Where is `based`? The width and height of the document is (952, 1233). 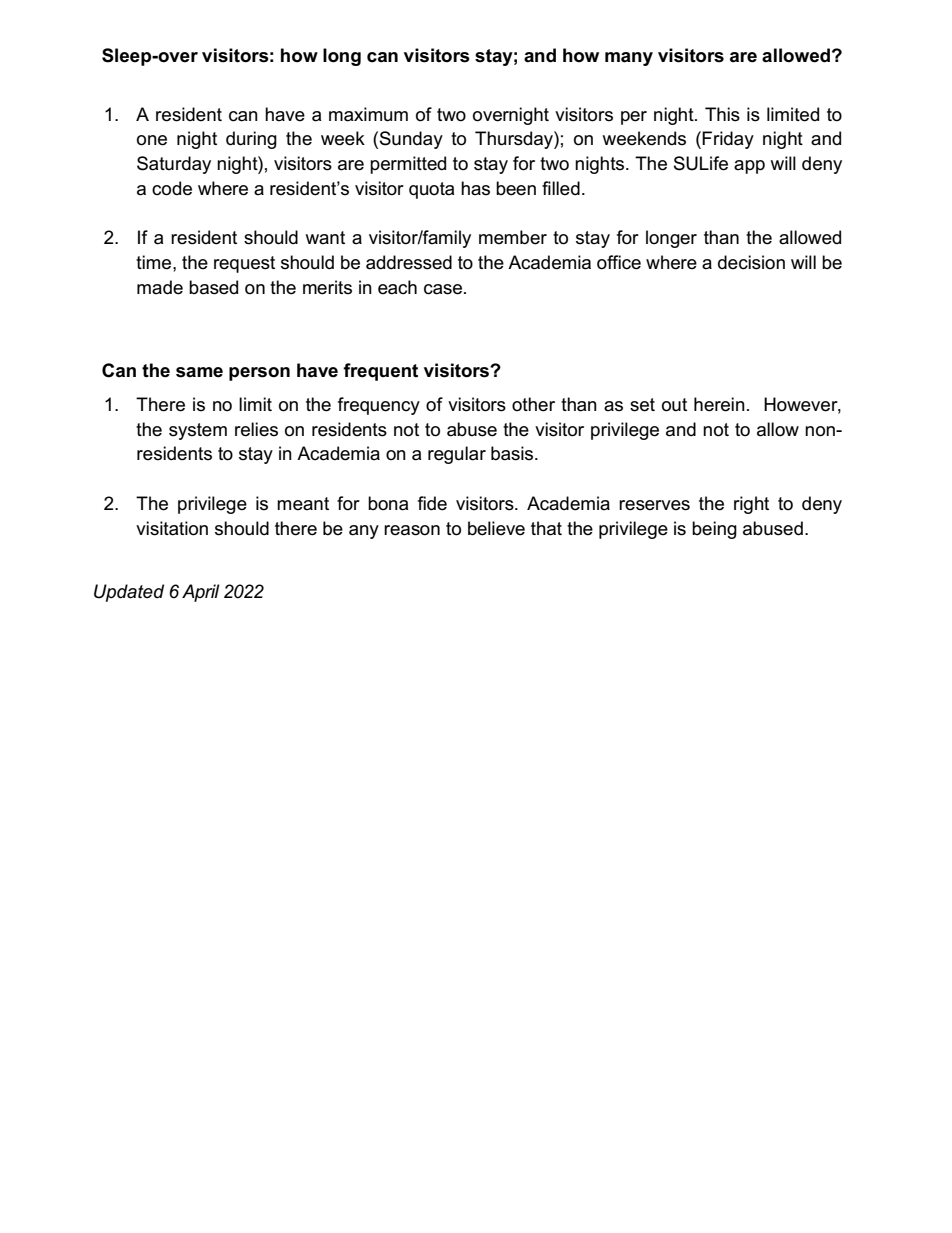 based is located at coordinates (213, 287).
